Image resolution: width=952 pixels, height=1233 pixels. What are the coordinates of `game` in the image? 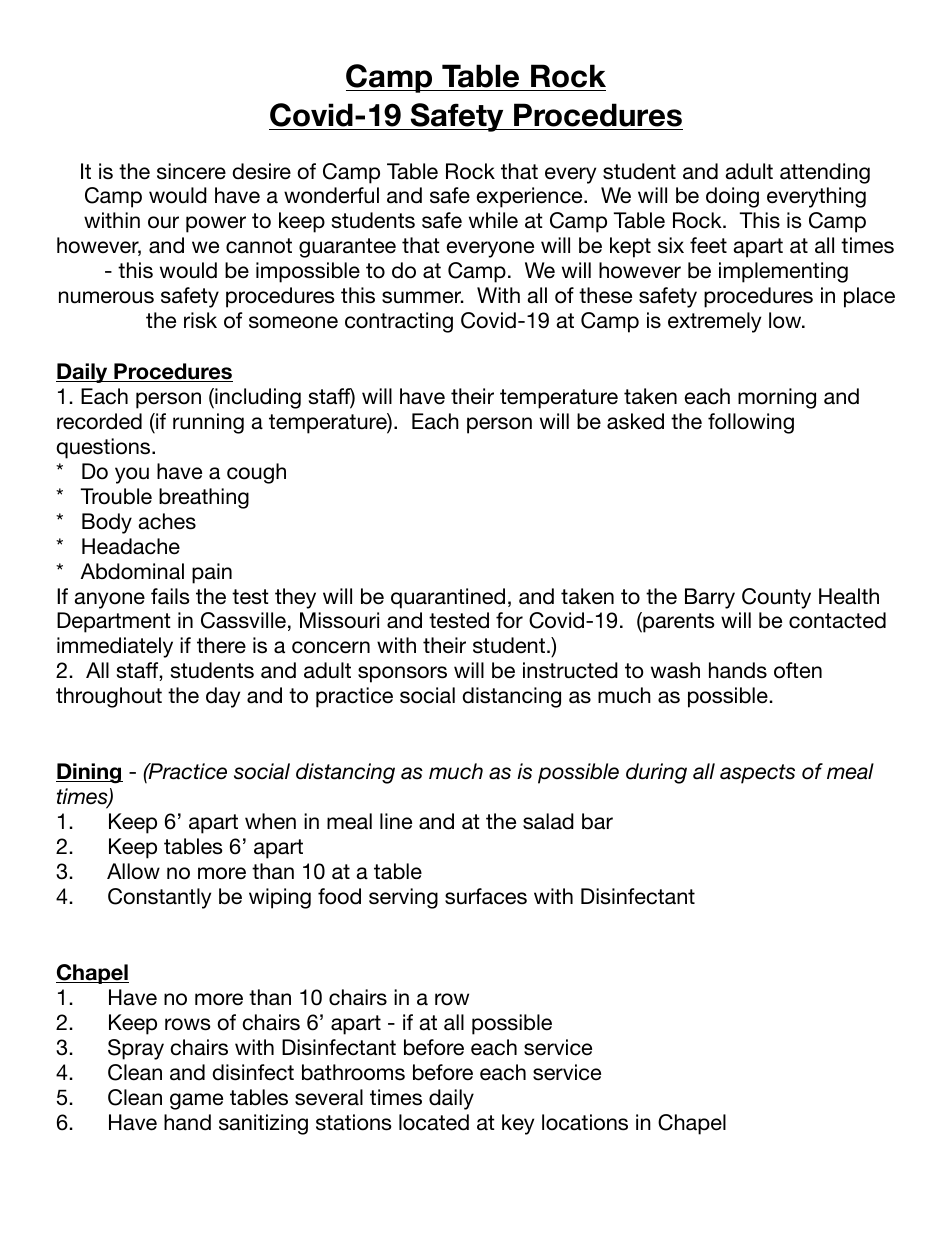 It's located at (196, 1101).
